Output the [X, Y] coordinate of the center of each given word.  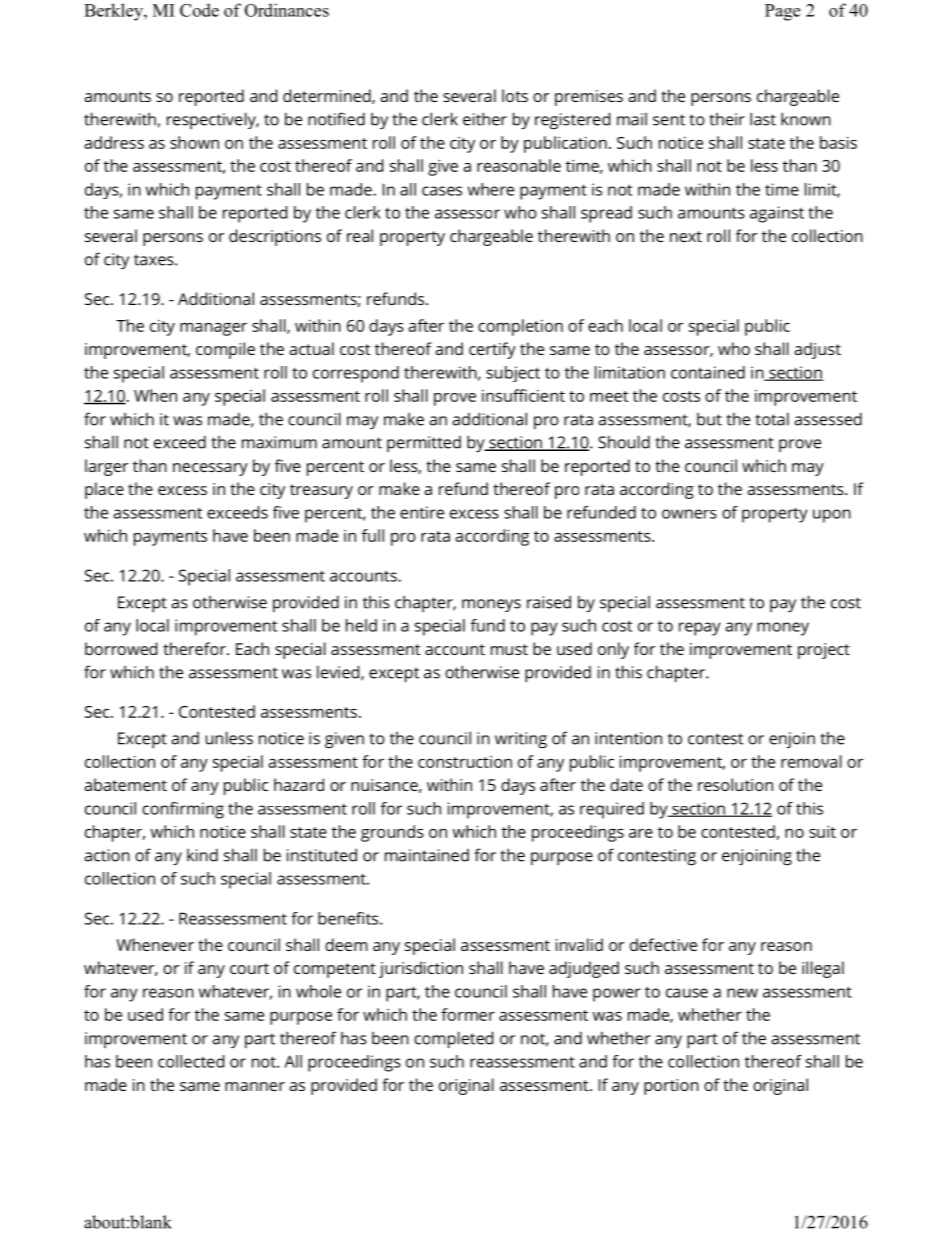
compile [225, 350]
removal [811, 761]
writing [521, 740]
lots [515, 95]
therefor [195, 648]
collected [191, 1061]
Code [199, 10]
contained [708, 372]
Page [782, 12]
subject [513, 374]
